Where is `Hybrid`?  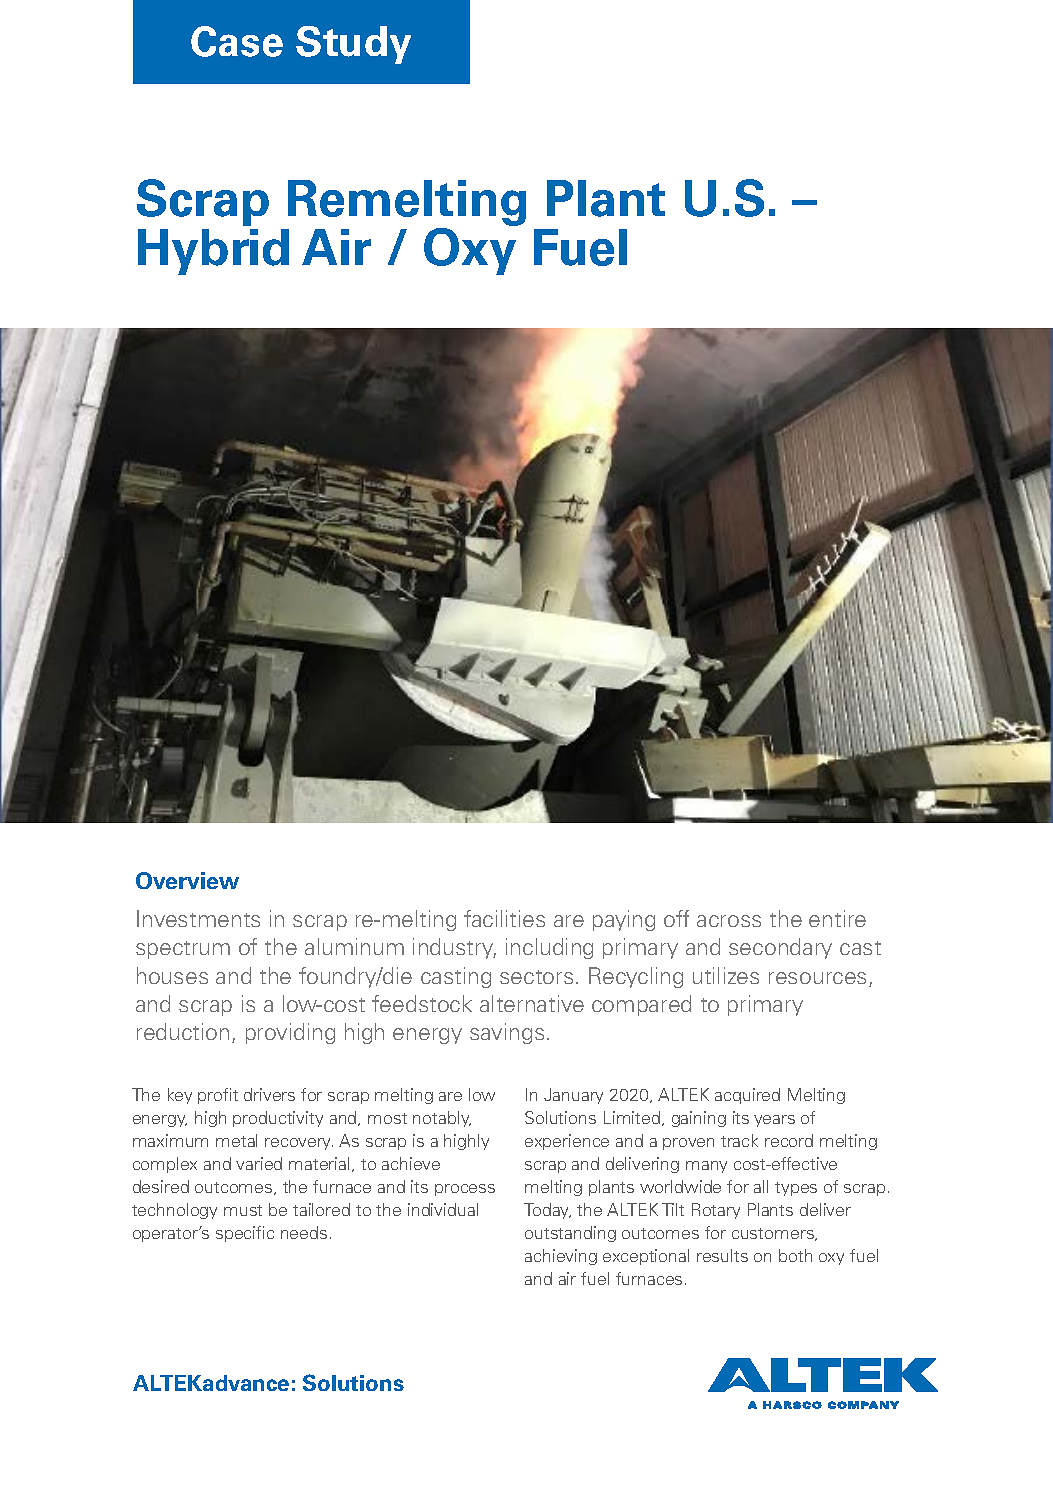
Hybrid is located at coordinates (213, 252).
